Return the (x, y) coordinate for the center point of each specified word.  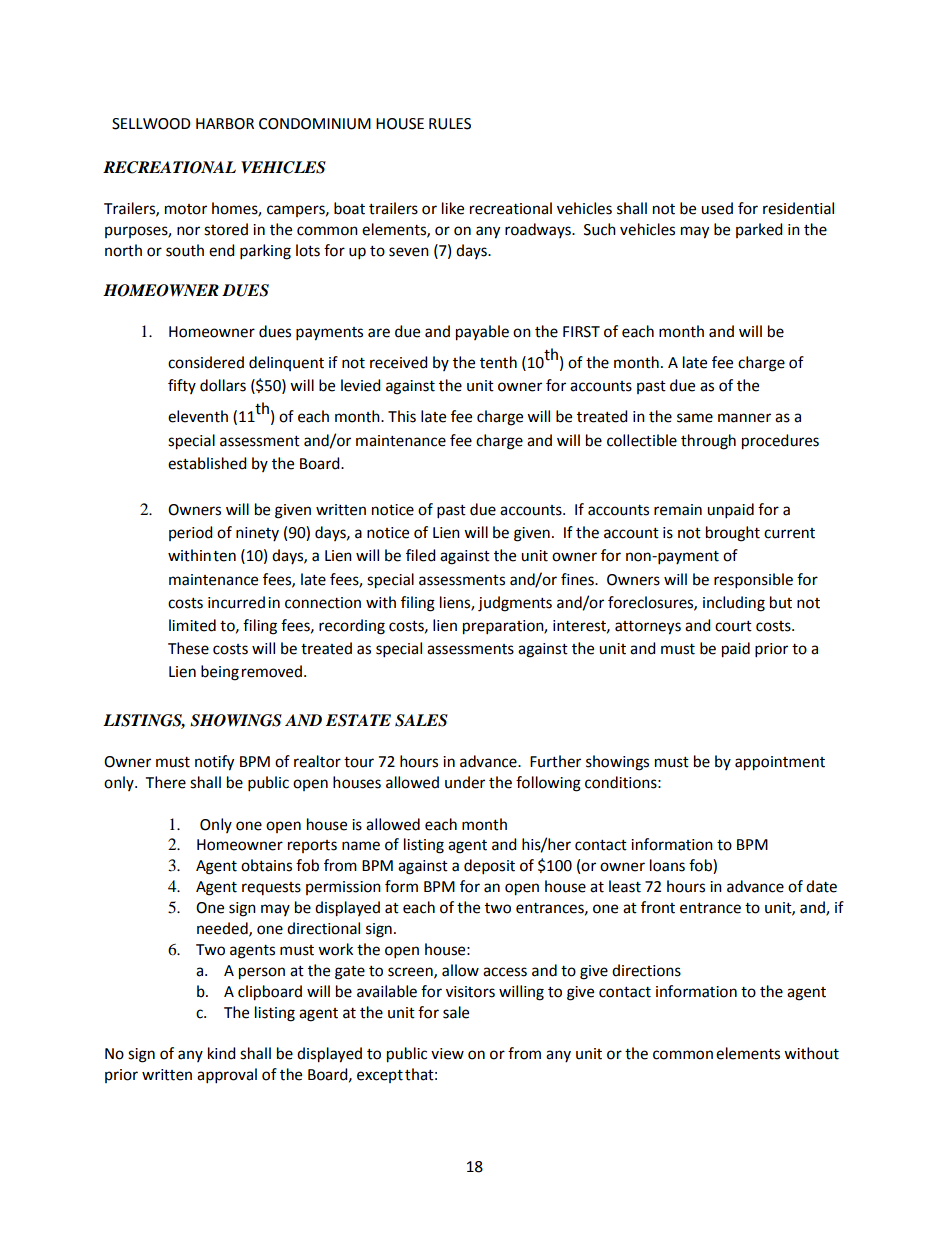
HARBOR (225, 124)
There (166, 782)
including (734, 604)
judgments (515, 604)
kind (222, 1053)
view (447, 1054)
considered (206, 362)
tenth (498, 362)
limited (192, 625)
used (717, 208)
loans (667, 865)
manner (744, 418)
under (465, 782)
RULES (450, 124)
